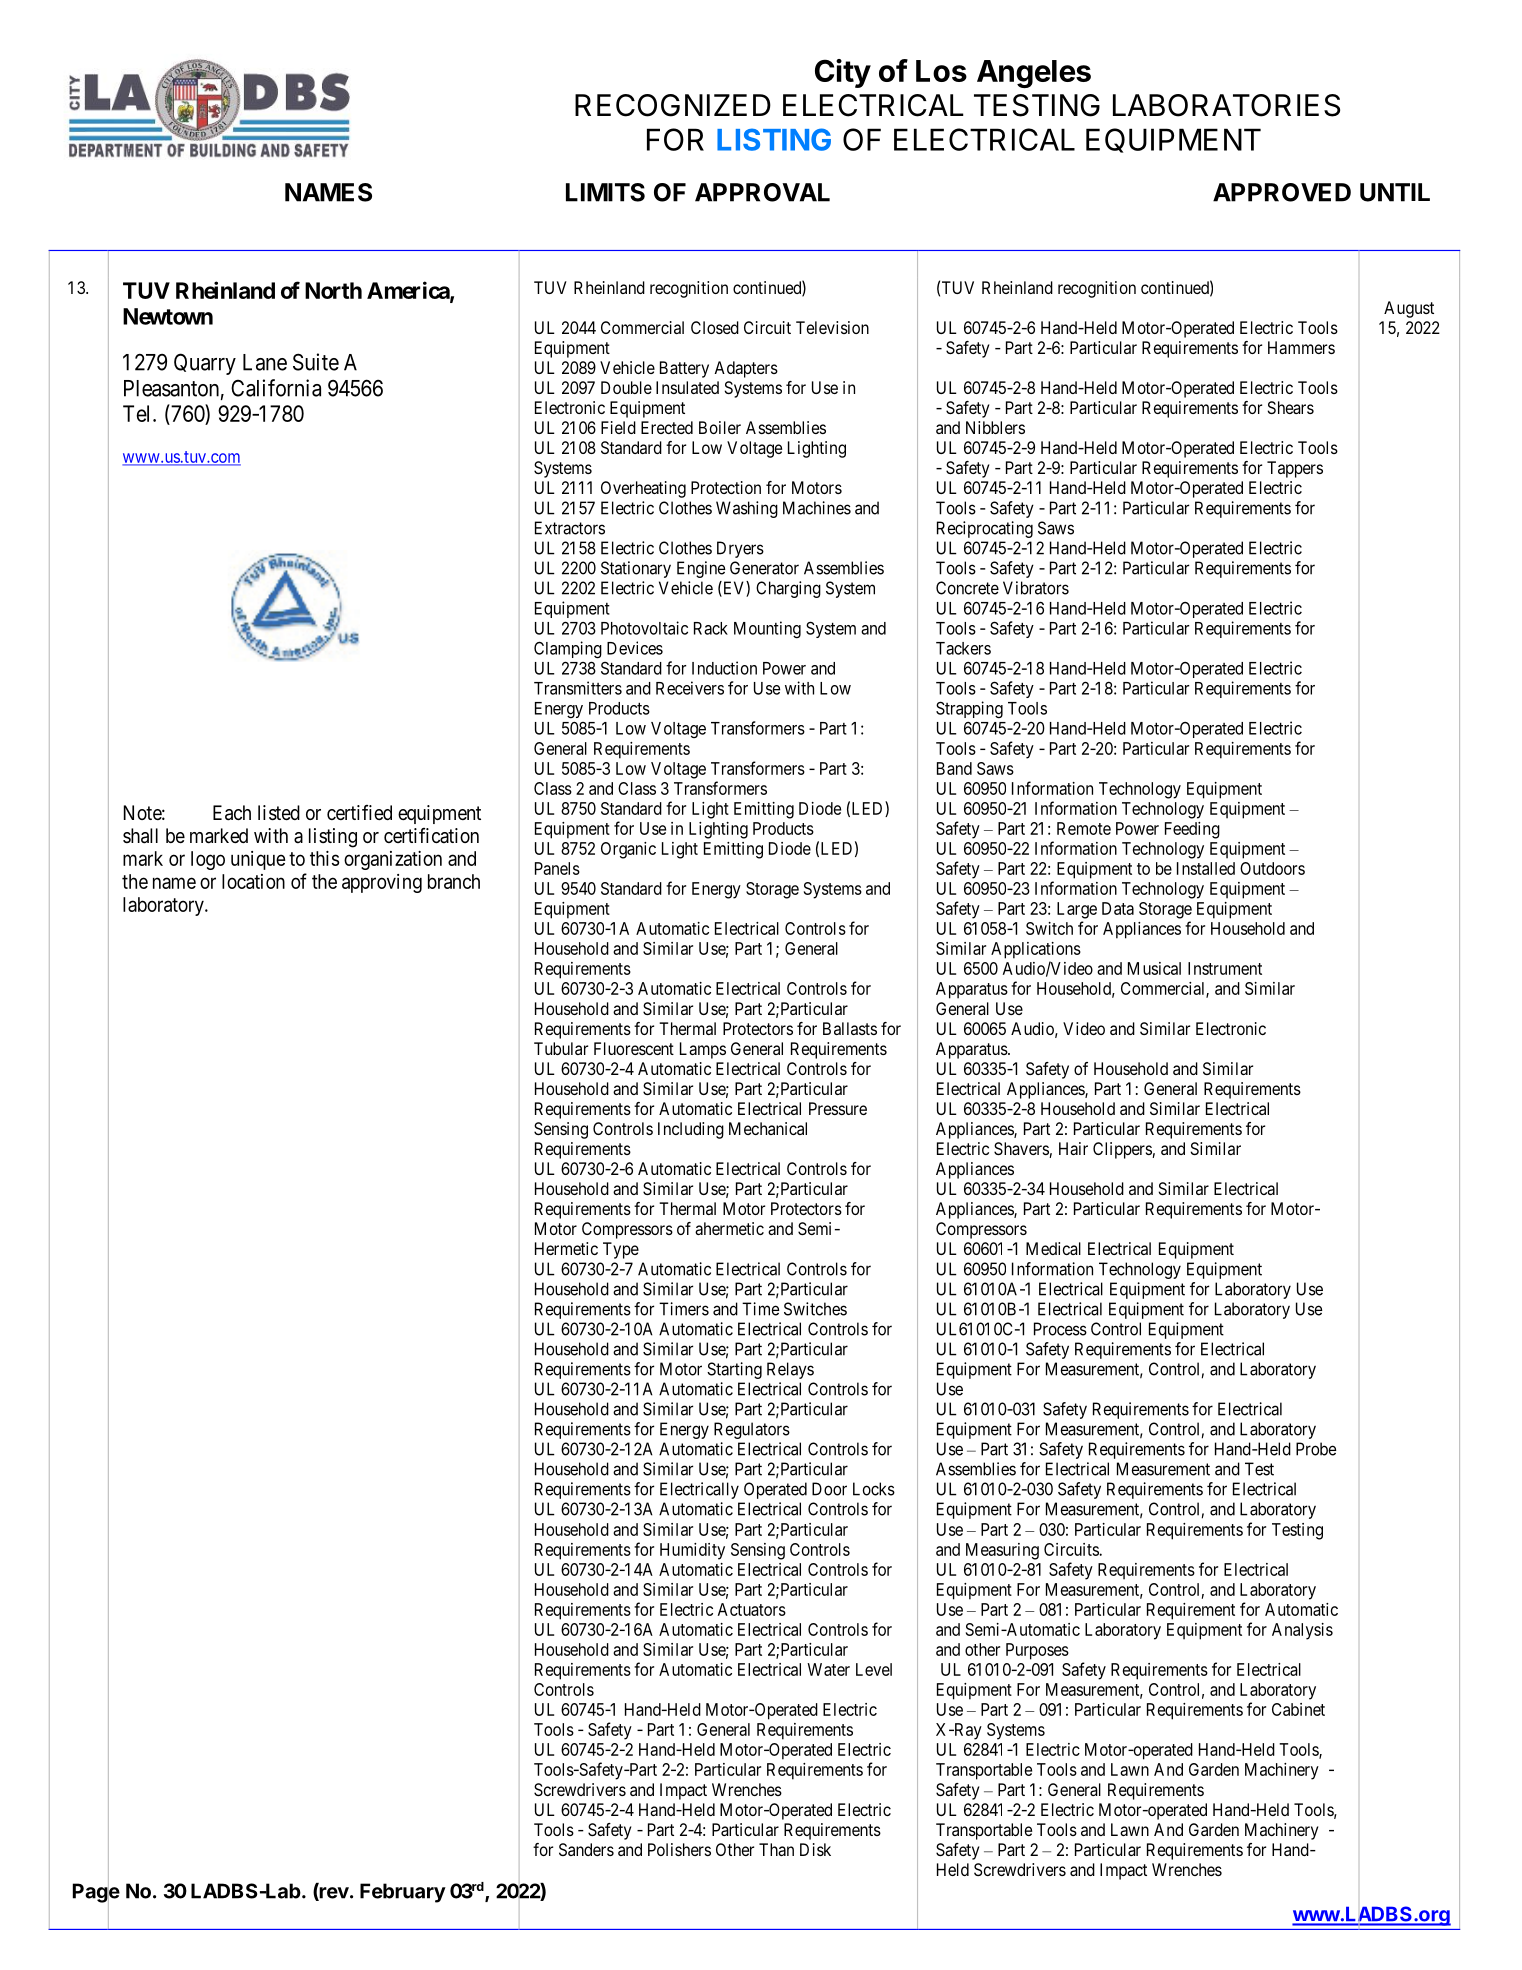 The height and width of the screenshot is (1970, 1522). I want to click on February, so click(403, 1893).
